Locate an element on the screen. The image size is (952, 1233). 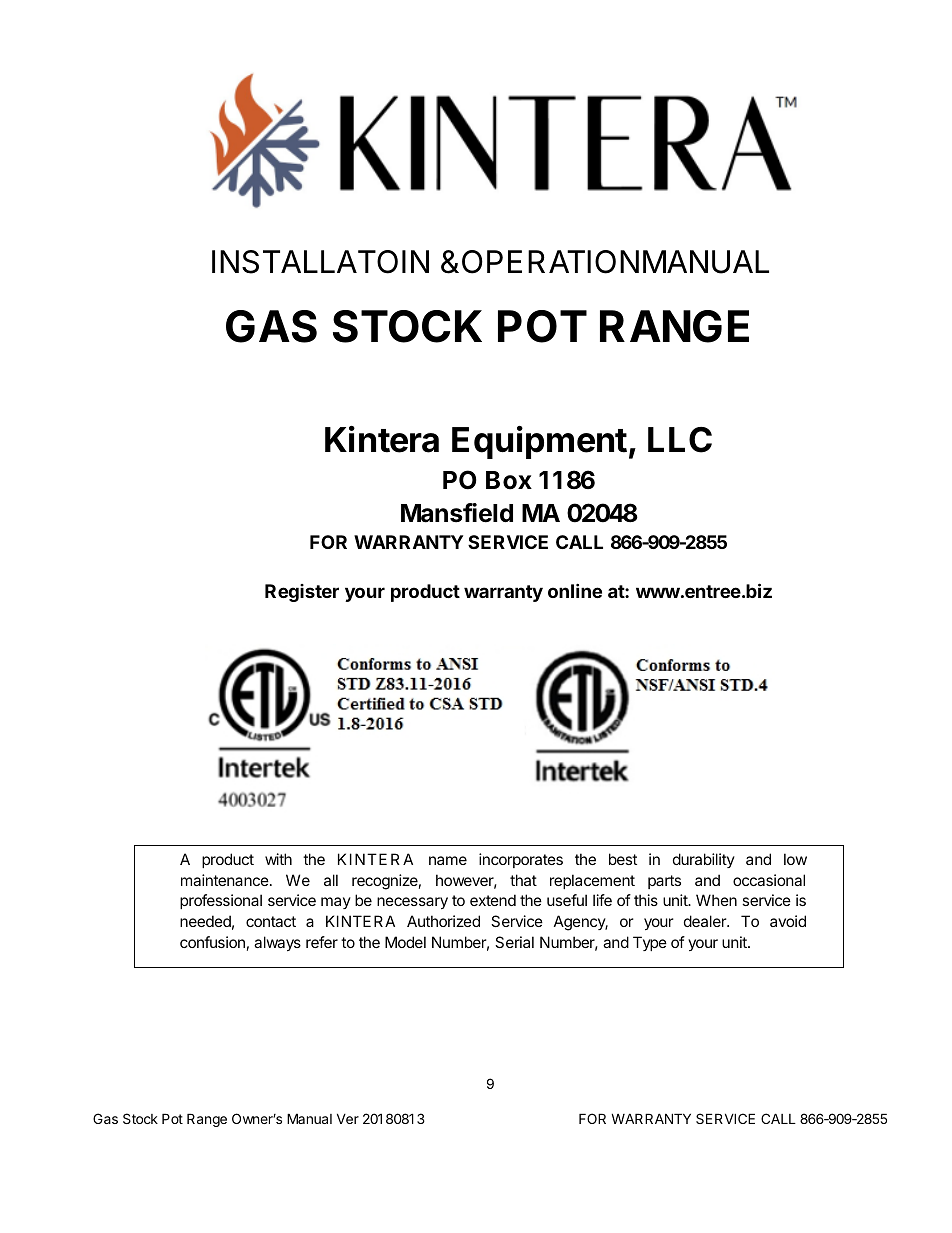
low is located at coordinates (795, 859).
